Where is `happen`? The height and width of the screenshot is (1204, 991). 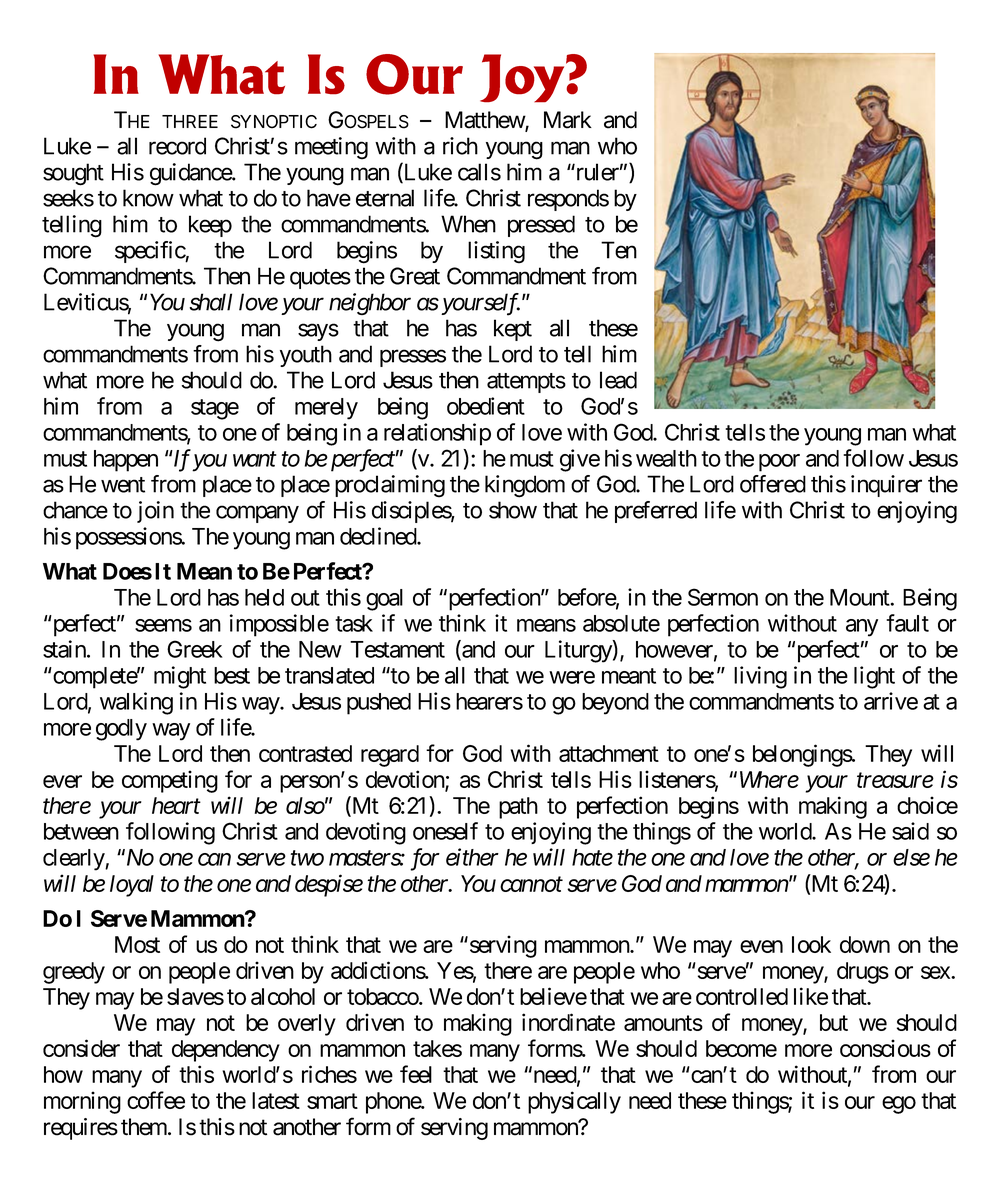
happen is located at coordinates (126, 461).
